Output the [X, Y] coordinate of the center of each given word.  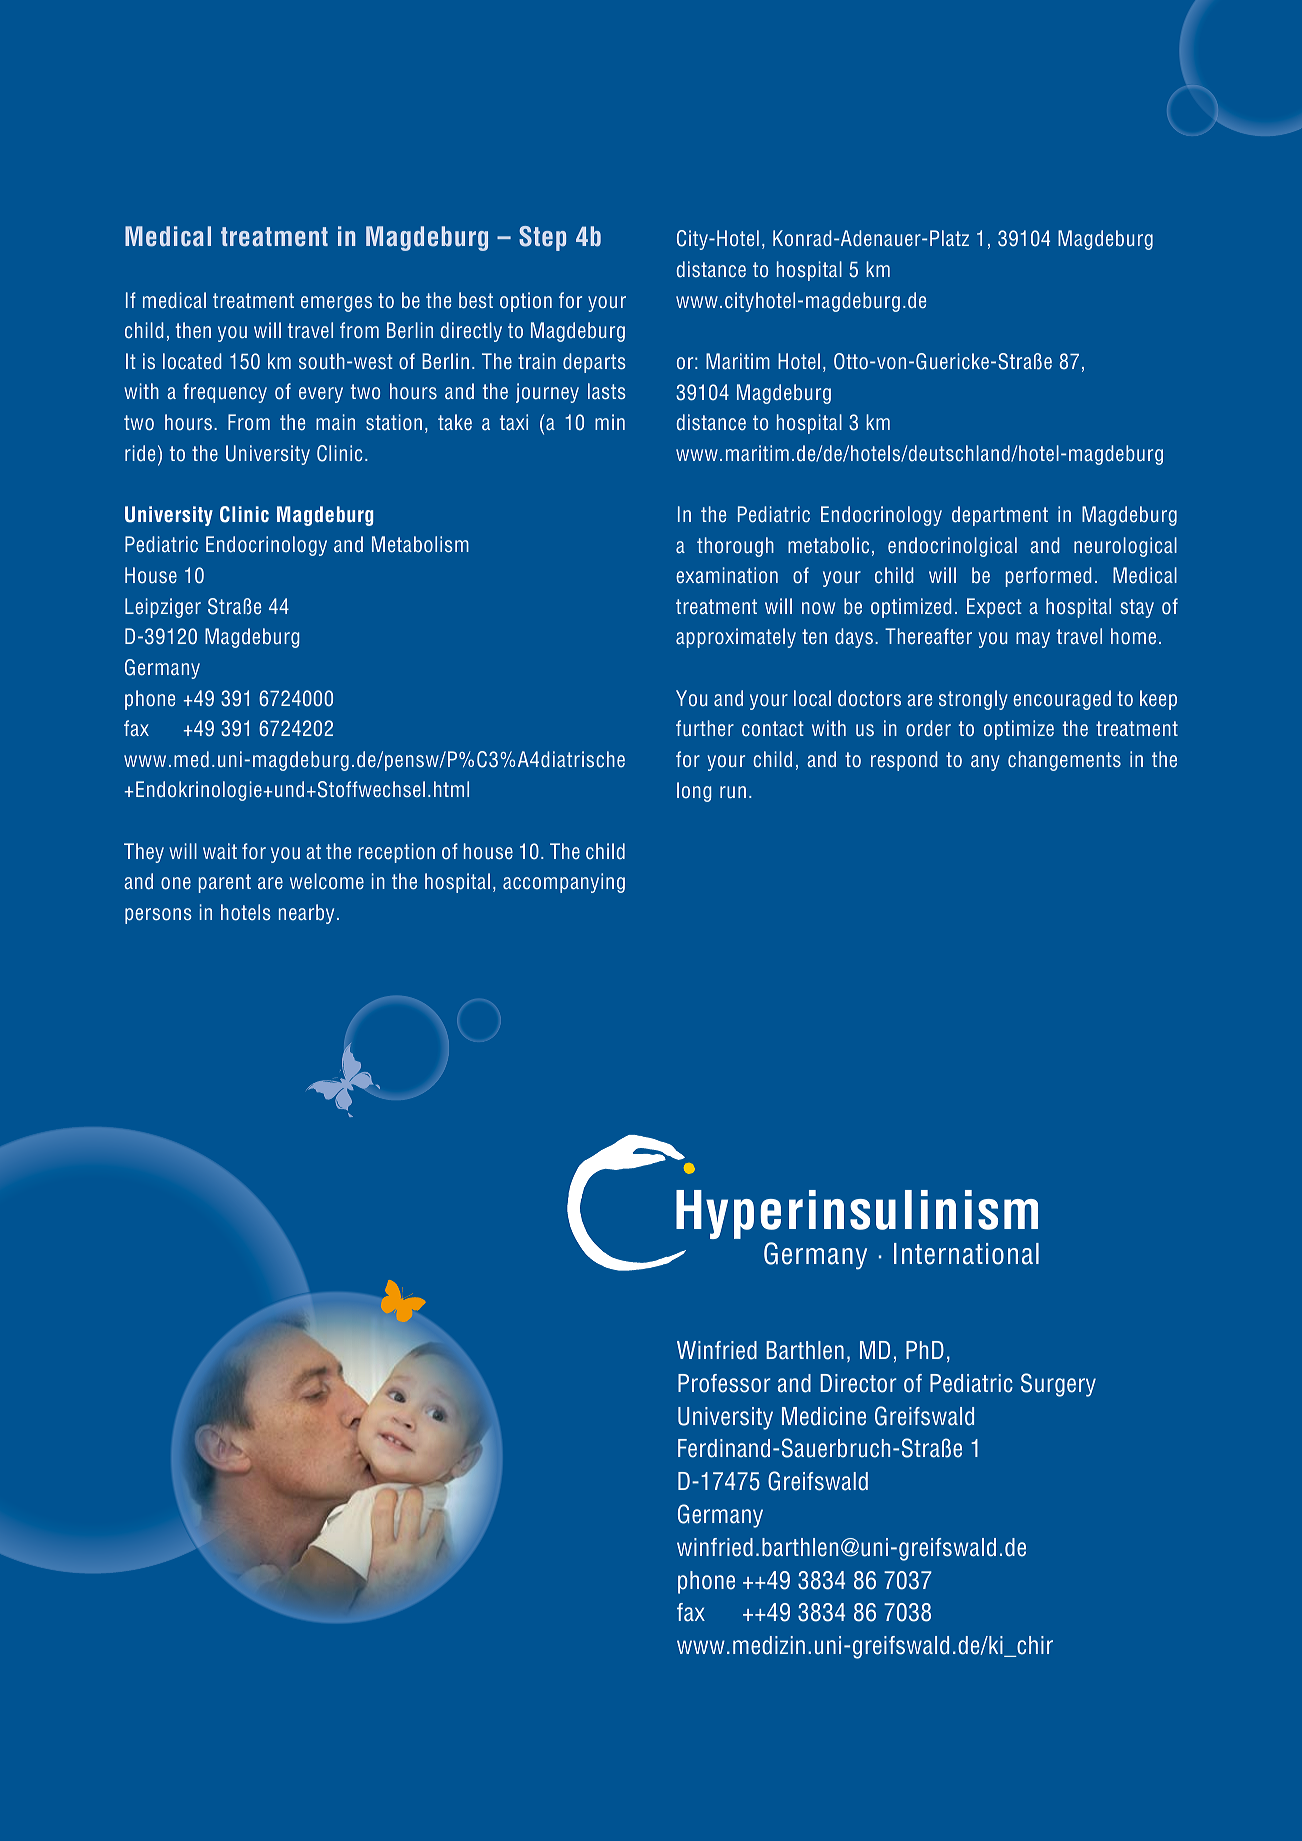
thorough [735, 547]
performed [1049, 577]
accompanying [564, 883]
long [694, 792]
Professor [724, 1383]
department [1000, 516]
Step [542, 238]
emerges [336, 304]
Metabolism [420, 544]
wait [220, 851]
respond [904, 761]
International [966, 1254]
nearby [306, 914]
